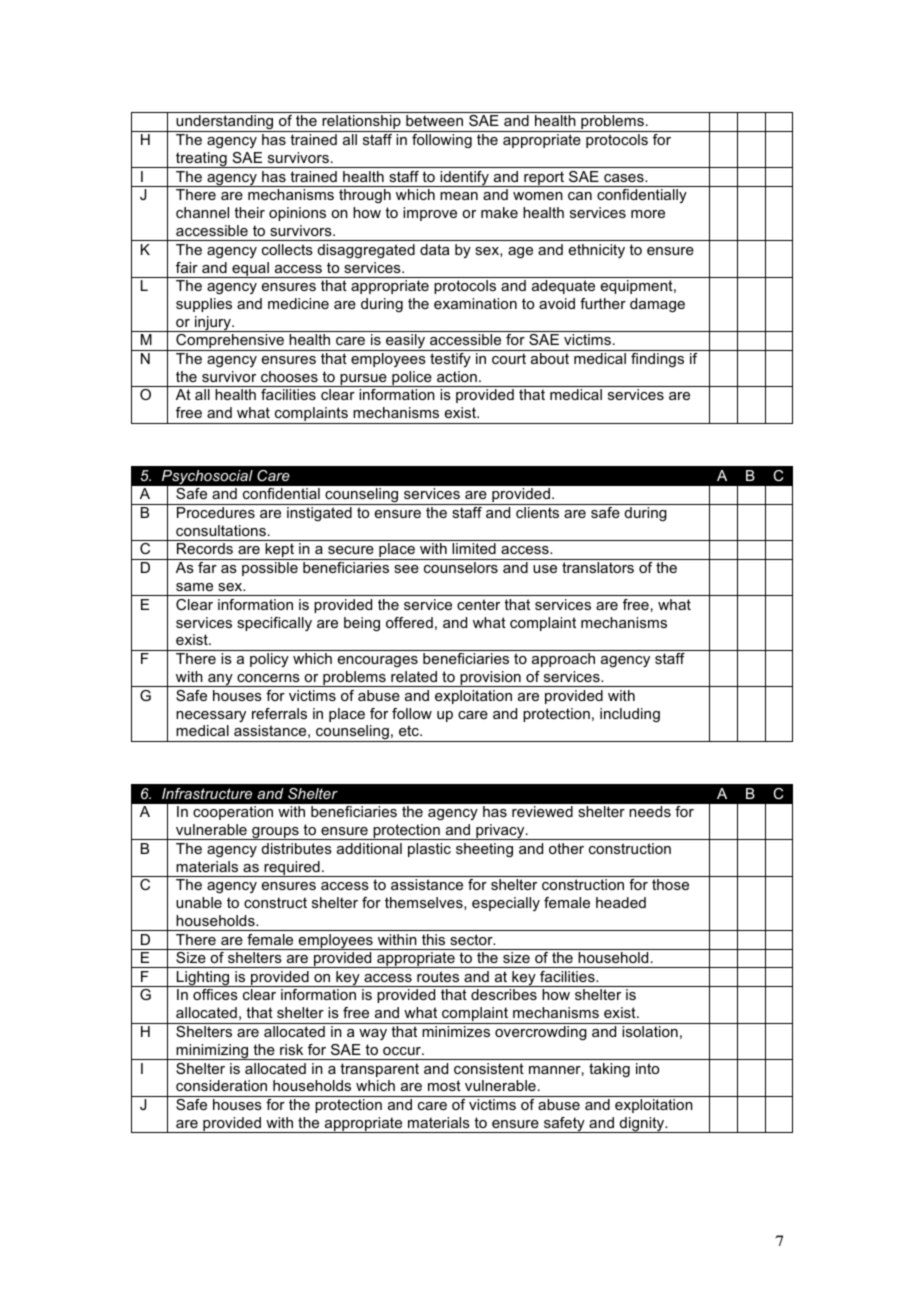 This screenshot has width=924, height=1308. I want to click on minimizing, so click(213, 1052).
